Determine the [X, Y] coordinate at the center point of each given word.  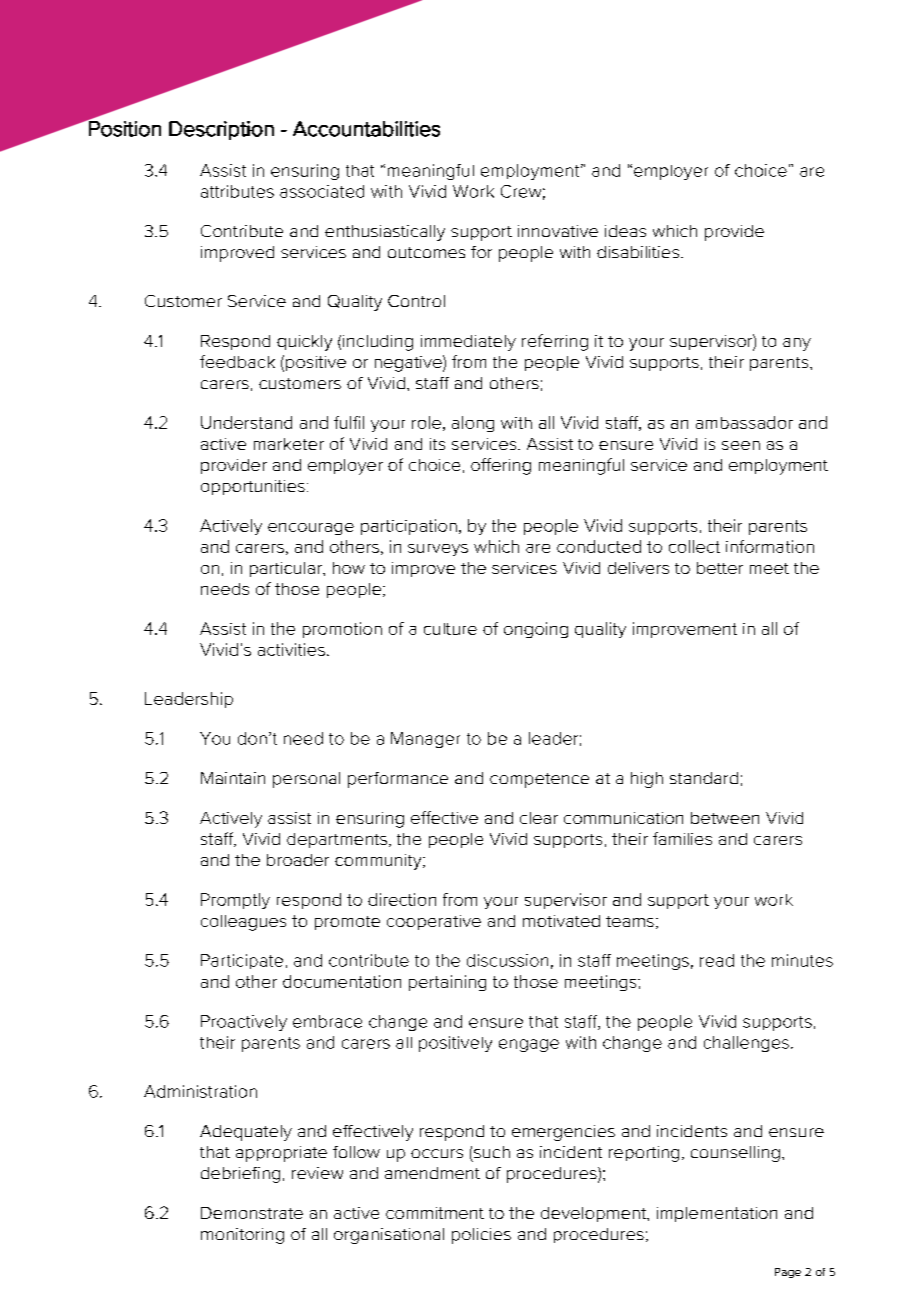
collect [694, 546]
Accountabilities [366, 129]
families [682, 838]
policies [481, 1236]
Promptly [235, 901]
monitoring [242, 1236]
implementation [717, 1214]
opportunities [253, 487]
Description [221, 130]
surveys [438, 550]
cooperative [434, 922]
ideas [625, 231]
